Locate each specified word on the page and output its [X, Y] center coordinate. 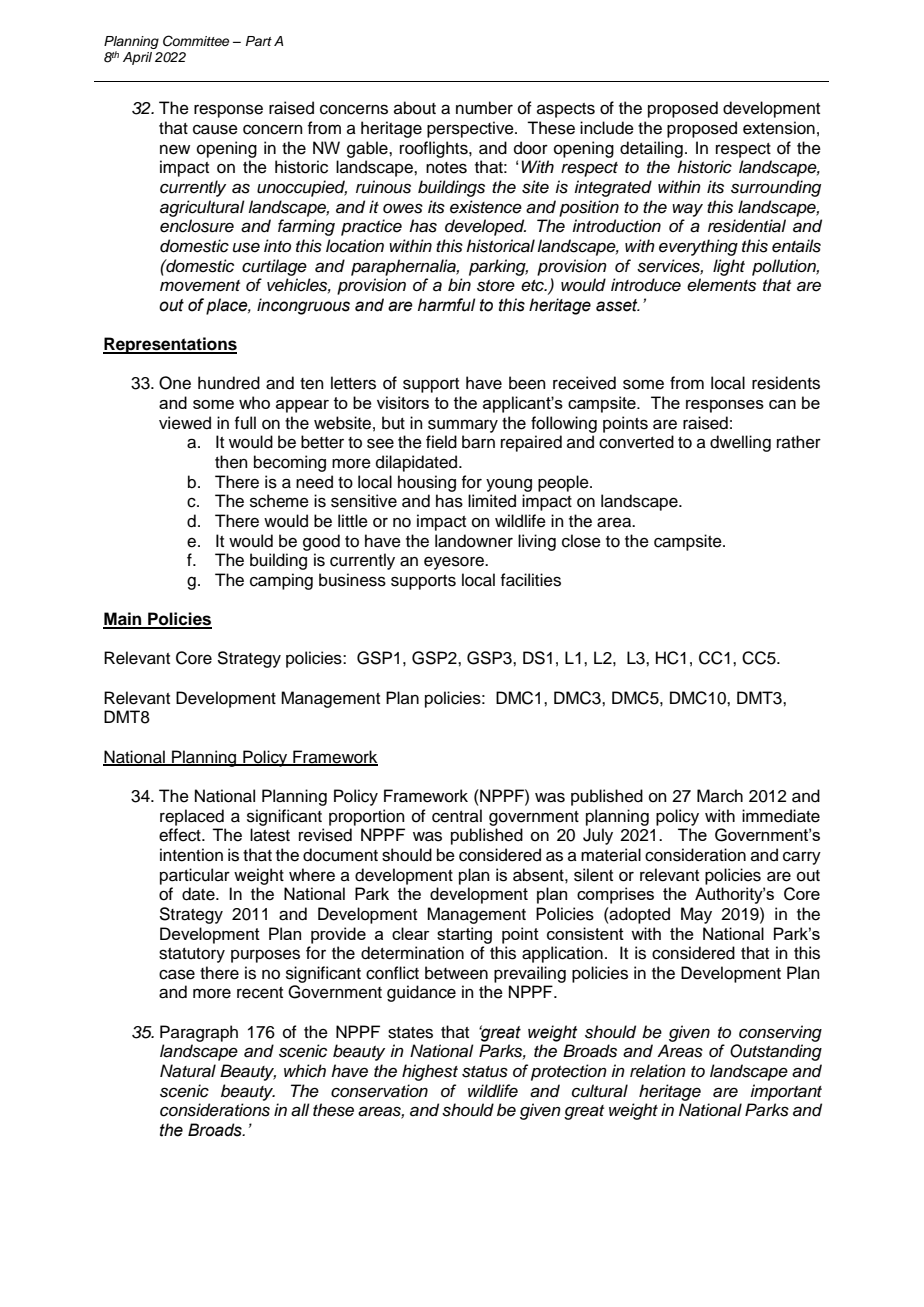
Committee [196, 41]
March [720, 796]
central [457, 816]
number [484, 108]
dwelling [740, 443]
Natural [188, 1071]
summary [463, 426]
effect [181, 835]
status [485, 1072]
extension [779, 128]
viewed [185, 423]
